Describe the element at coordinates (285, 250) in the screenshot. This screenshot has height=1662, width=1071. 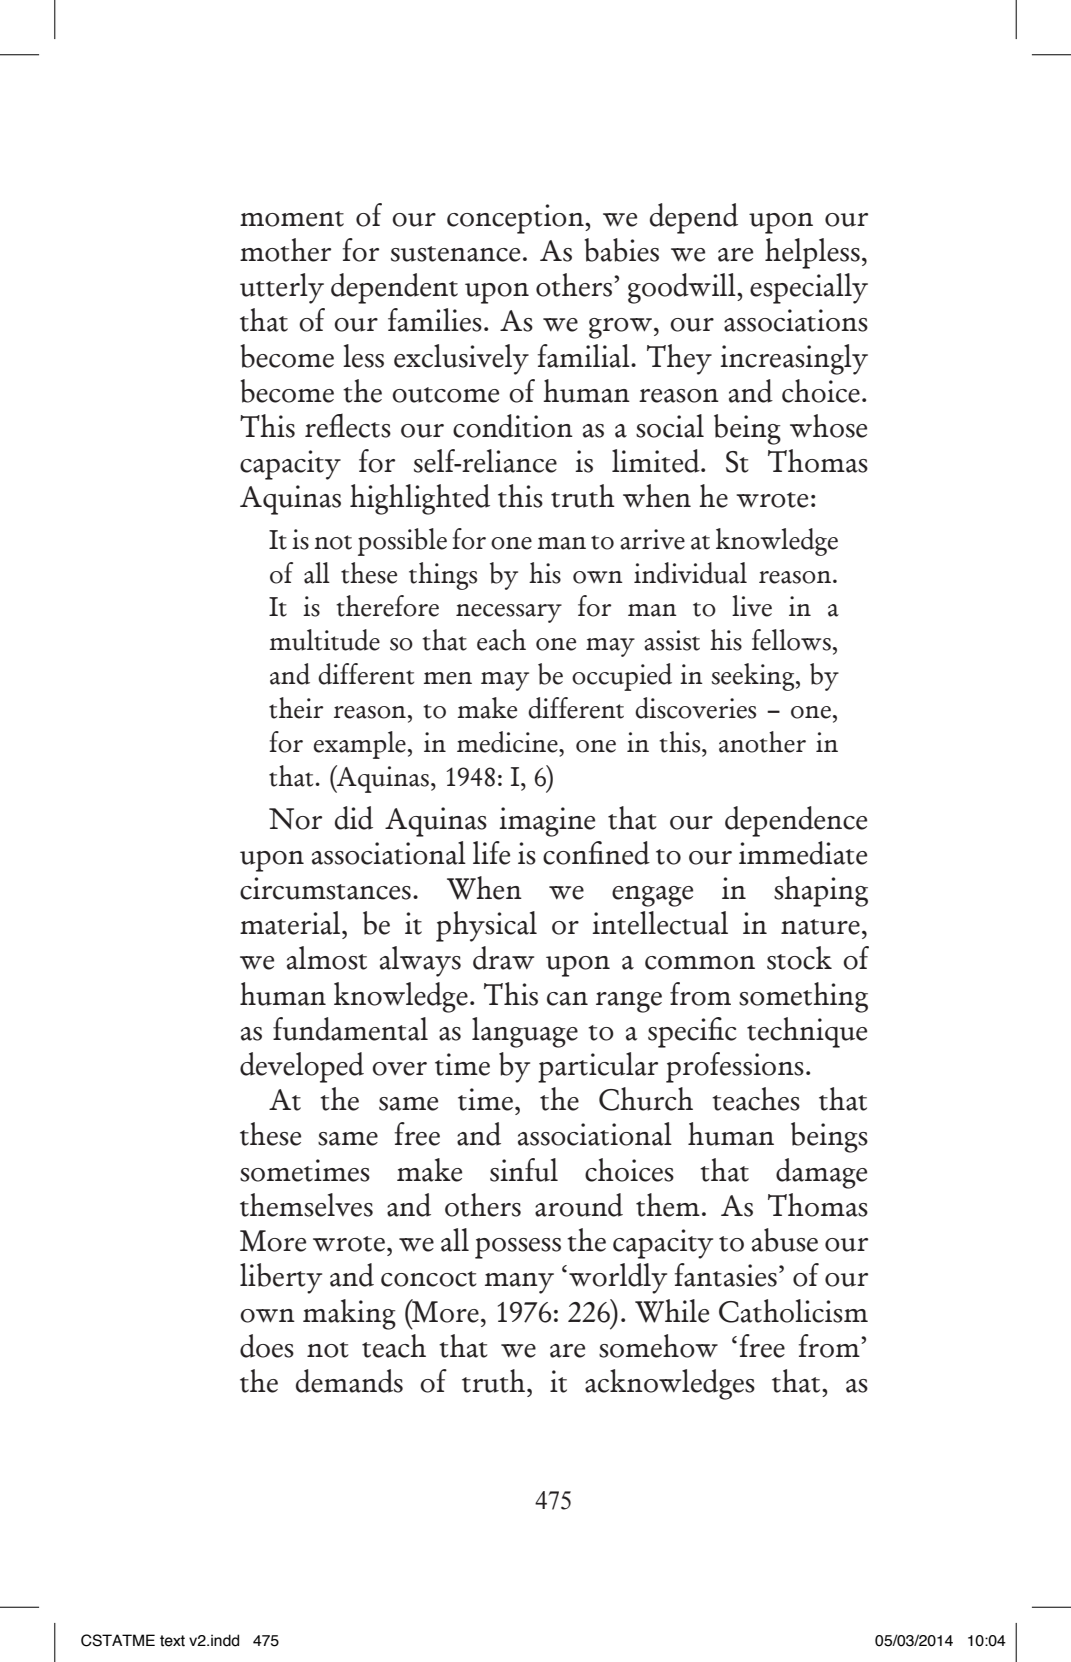
I see `mother` at that location.
